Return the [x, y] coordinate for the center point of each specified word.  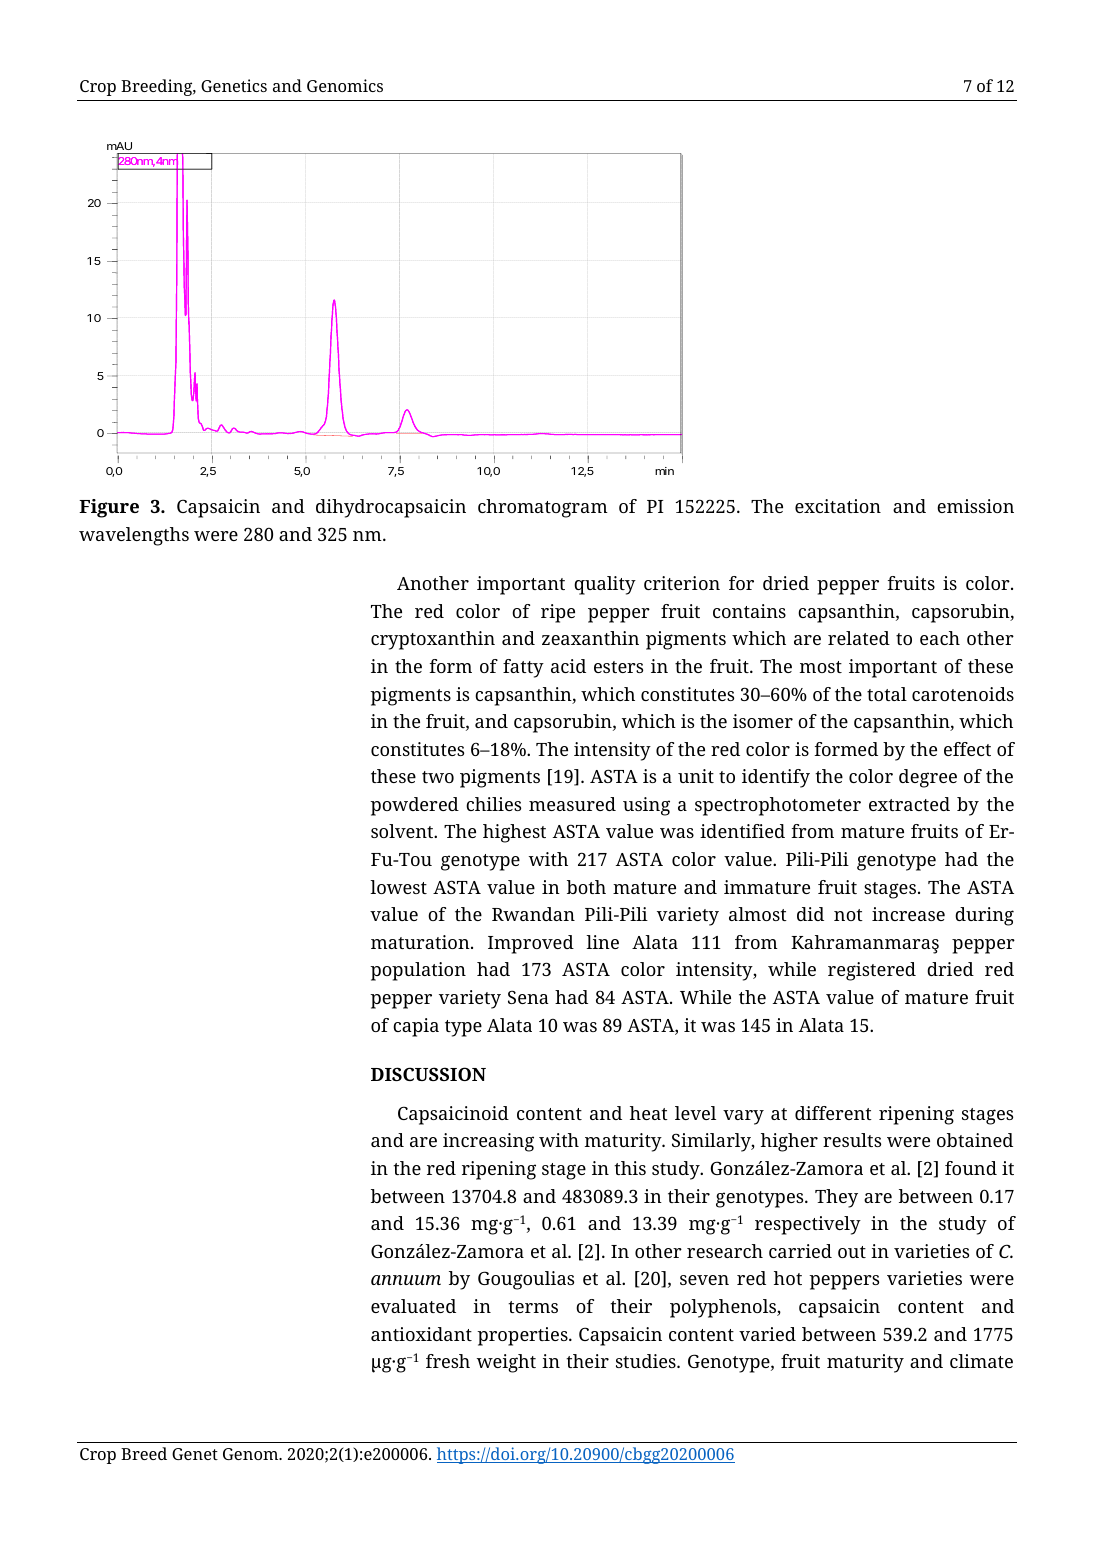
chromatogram [543, 508]
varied [767, 1334]
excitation [838, 506]
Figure [109, 508]
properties [523, 1336]
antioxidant [421, 1334]
